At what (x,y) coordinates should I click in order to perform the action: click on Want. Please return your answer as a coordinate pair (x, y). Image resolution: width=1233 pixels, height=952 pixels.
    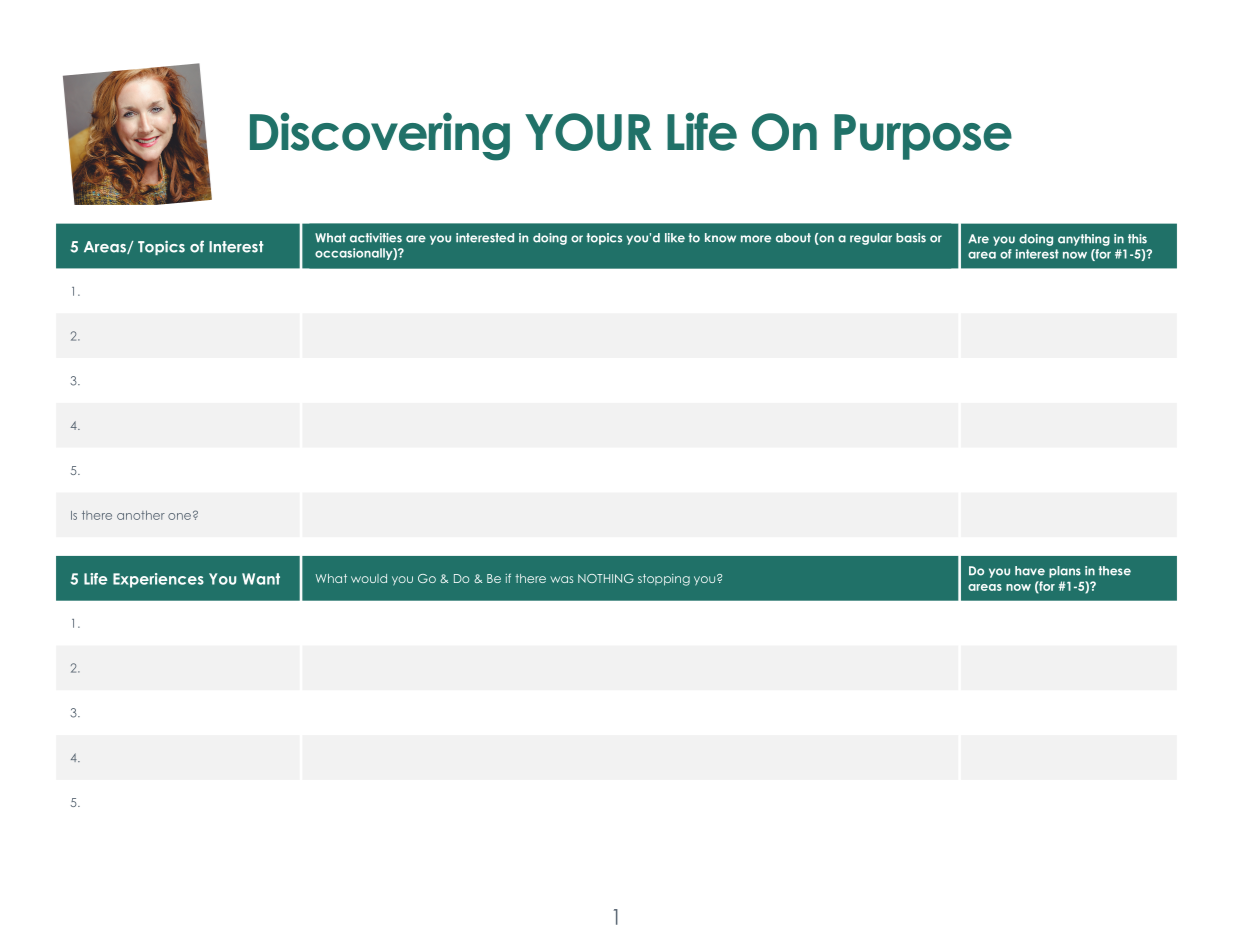
    Looking at the image, I should click on (261, 579).
